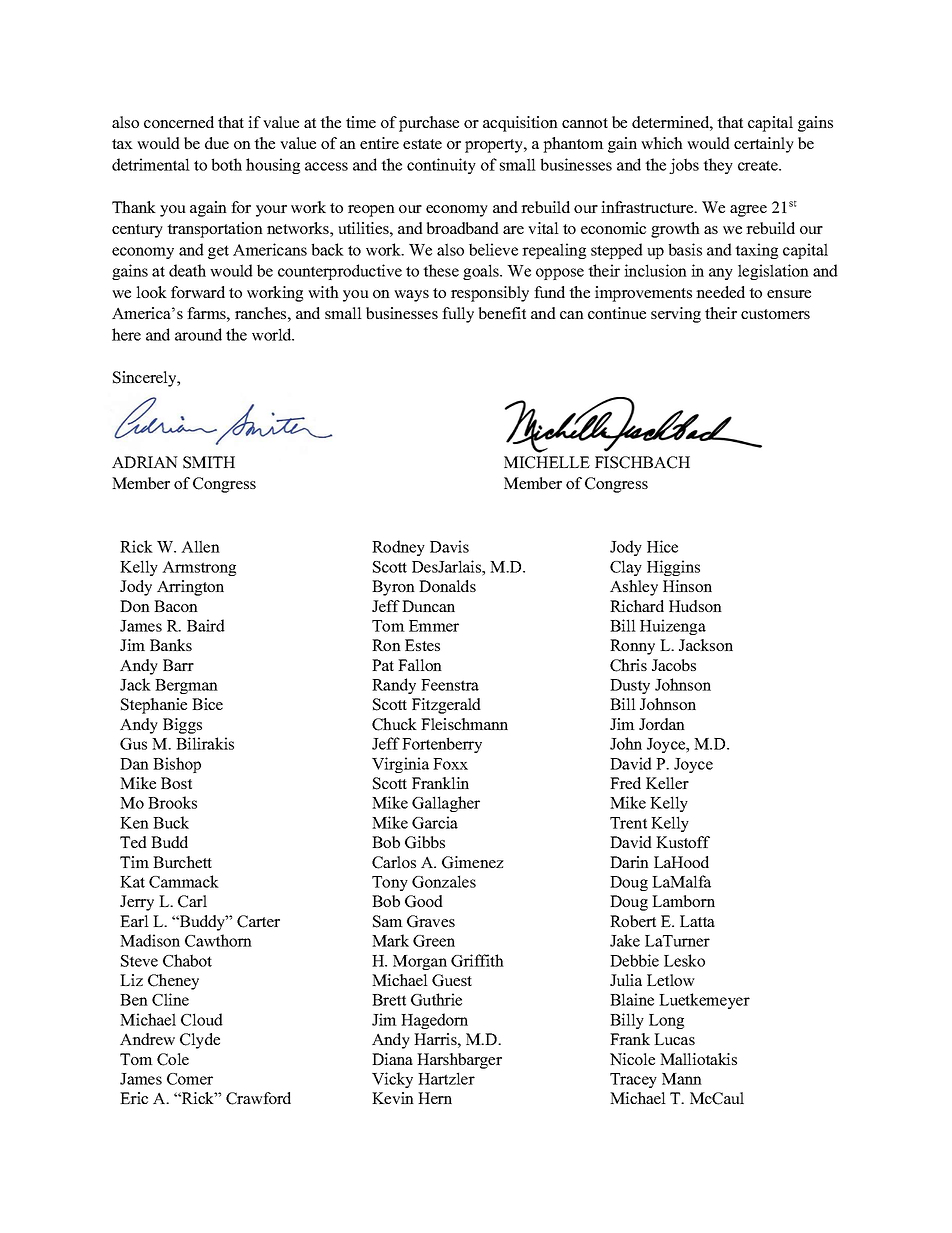 This document has height=1233, width=952. I want to click on SMITH, so click(209, 462).
